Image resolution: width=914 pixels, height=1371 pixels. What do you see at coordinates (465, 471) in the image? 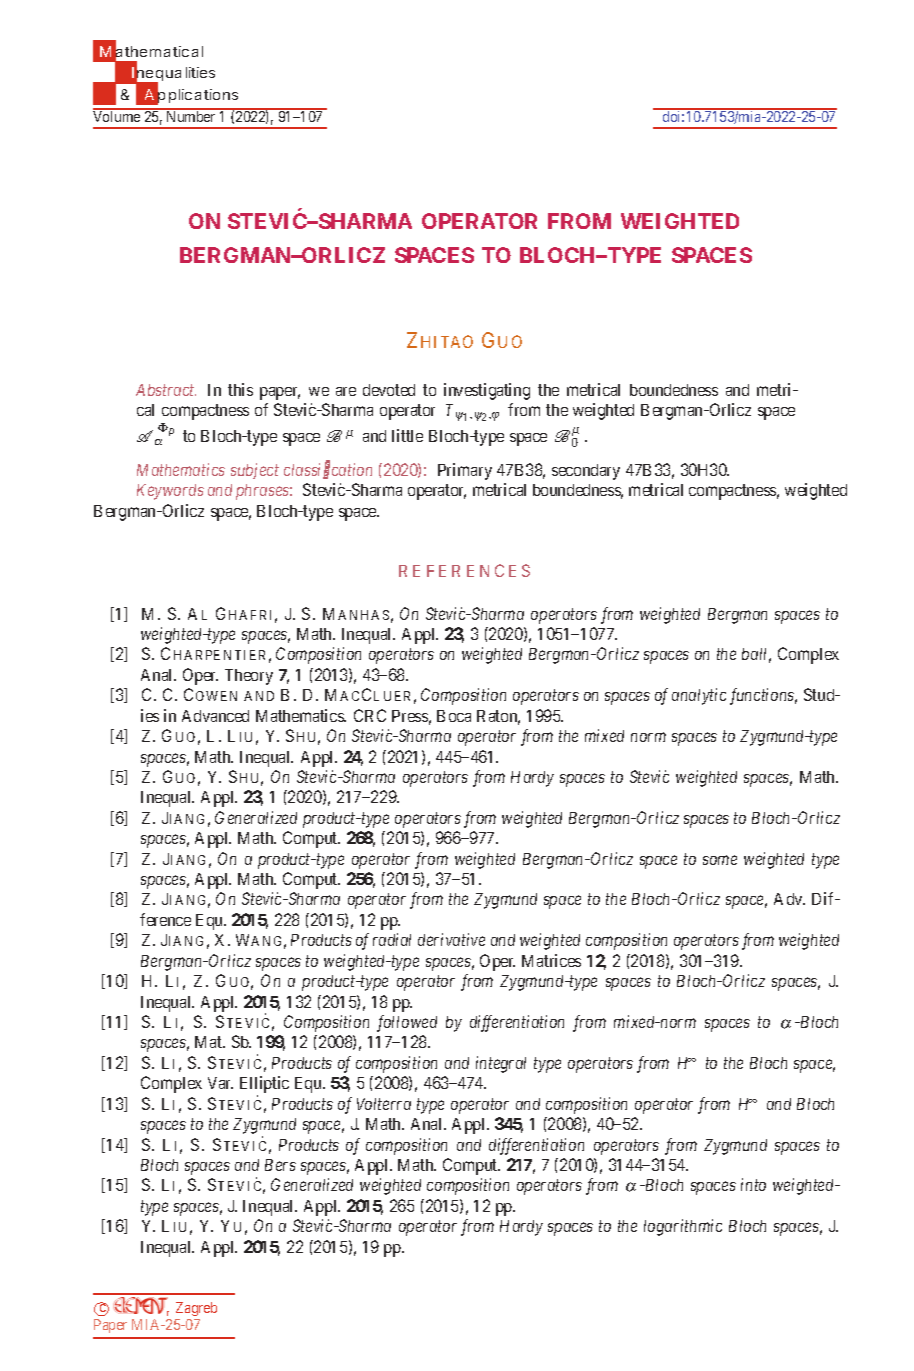
I see `Primary` at bounding box center [465, 471].
